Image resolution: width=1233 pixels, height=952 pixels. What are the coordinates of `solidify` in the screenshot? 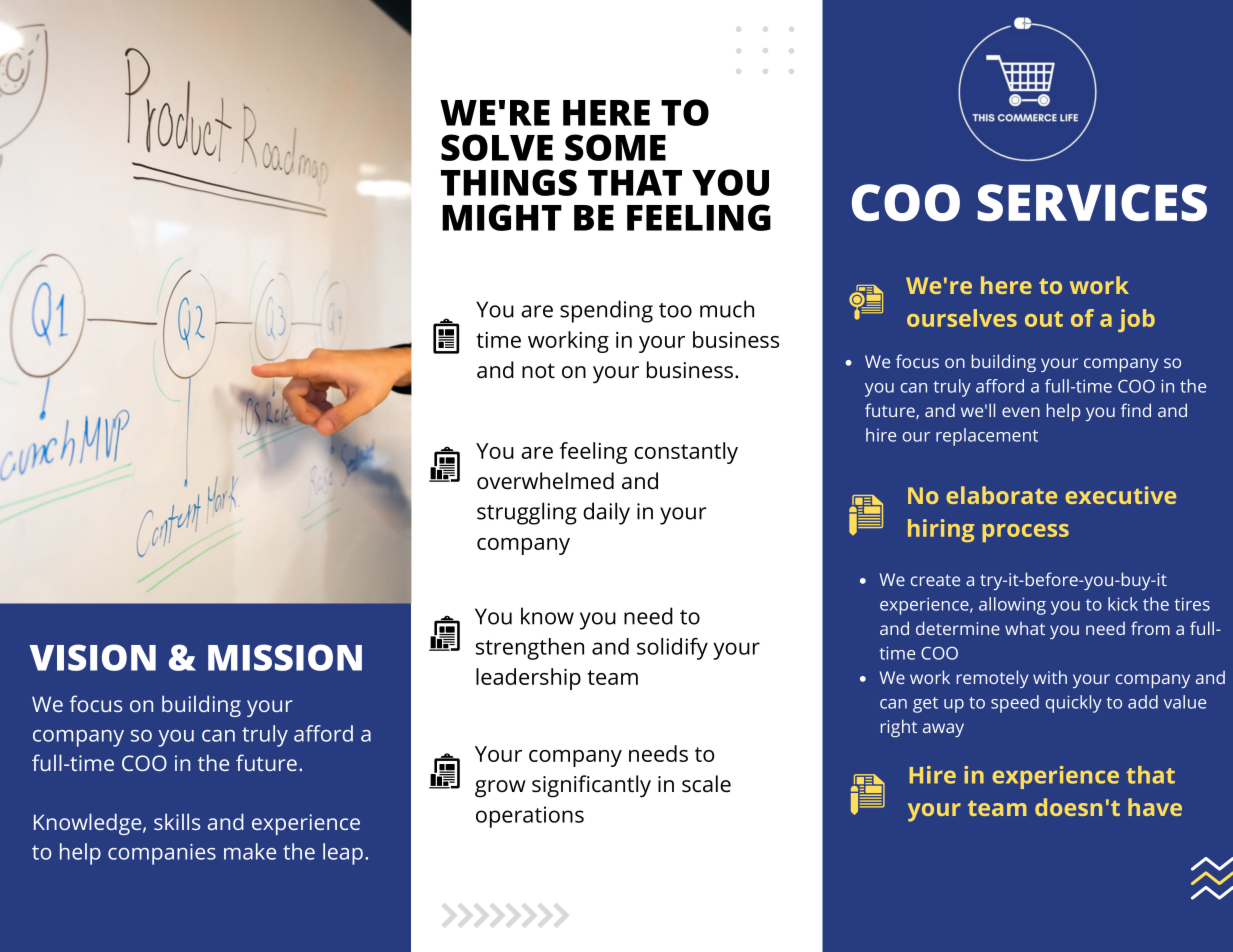 It's located at (672, 649).
